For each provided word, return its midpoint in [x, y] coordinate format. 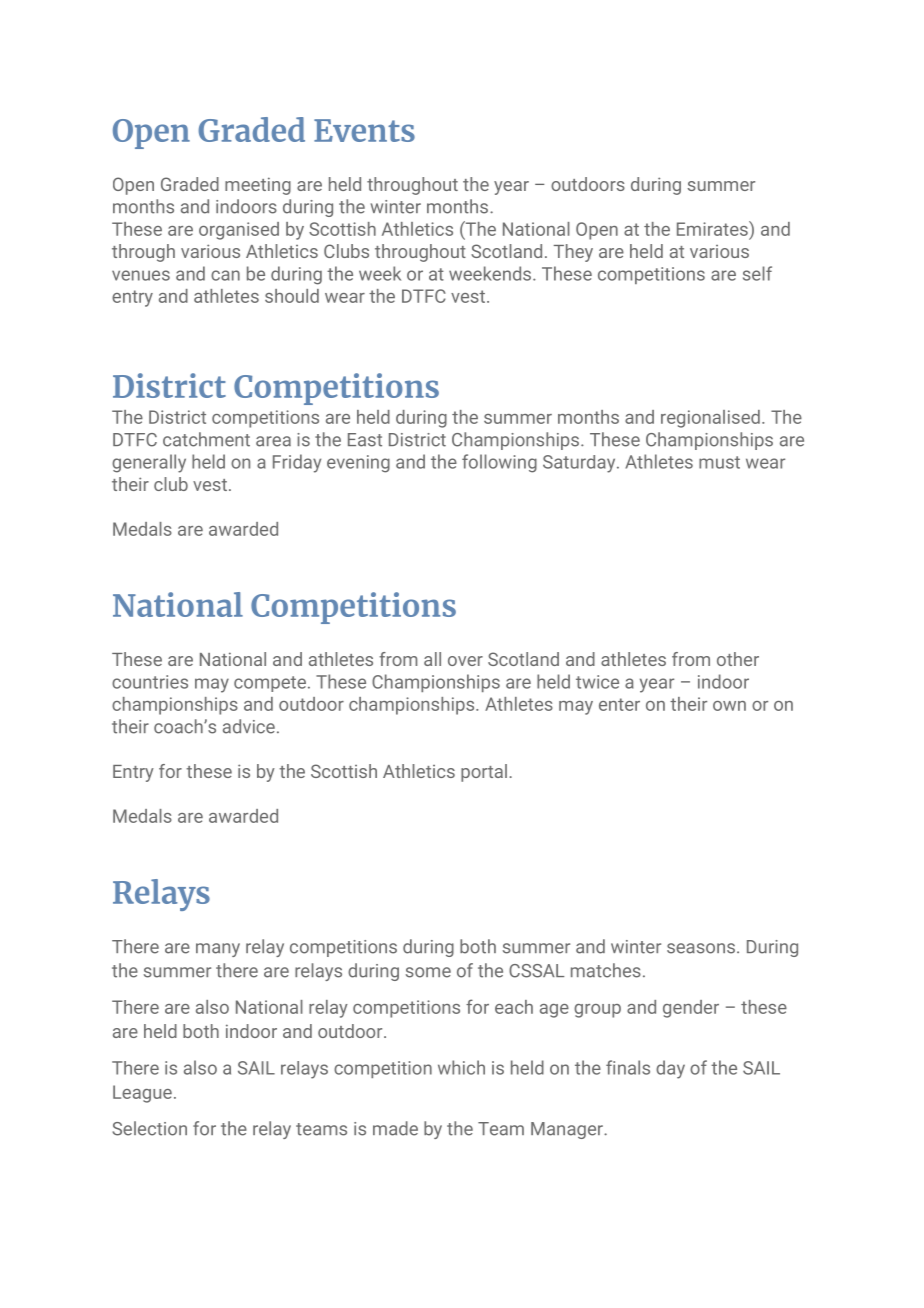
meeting [258, 186]
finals [628, 1067]
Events [364, 130]
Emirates [713, 228]
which [461, 1067]
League [142, 1094]
